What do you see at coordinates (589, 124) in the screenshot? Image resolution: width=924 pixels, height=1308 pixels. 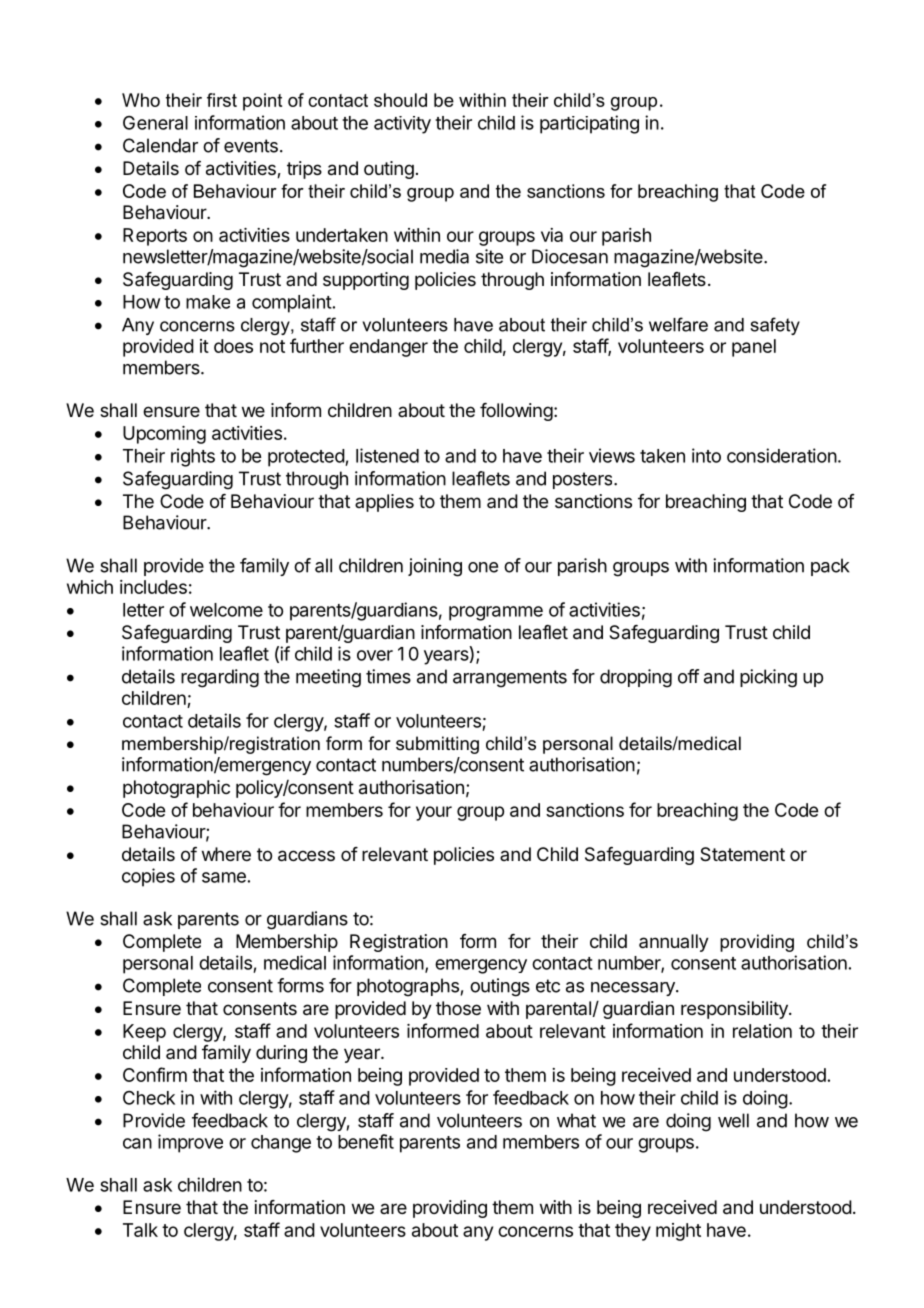 I see `participating` at bounding box center [589, 124].
